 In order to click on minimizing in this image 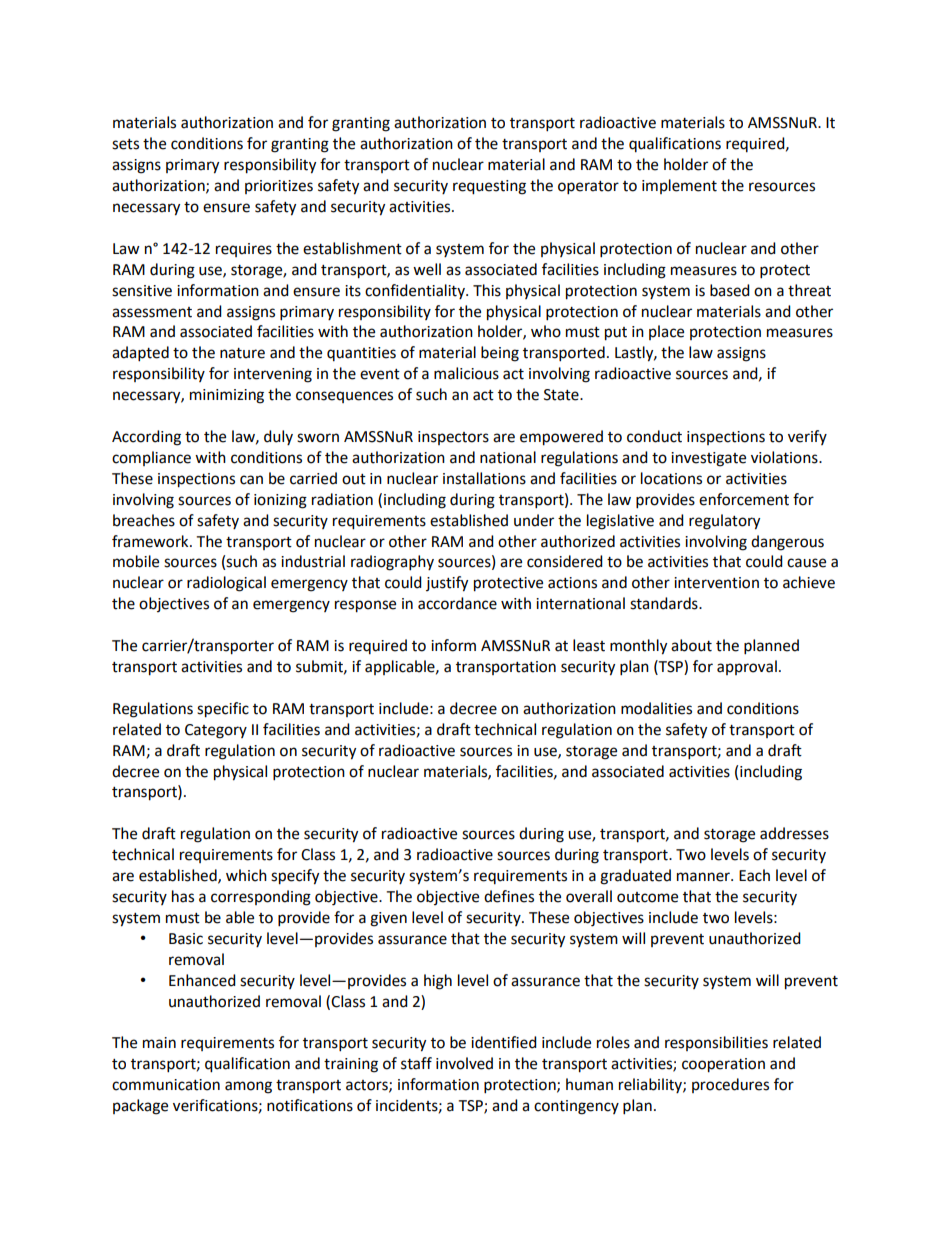, I will do `click(227, 396)`.
